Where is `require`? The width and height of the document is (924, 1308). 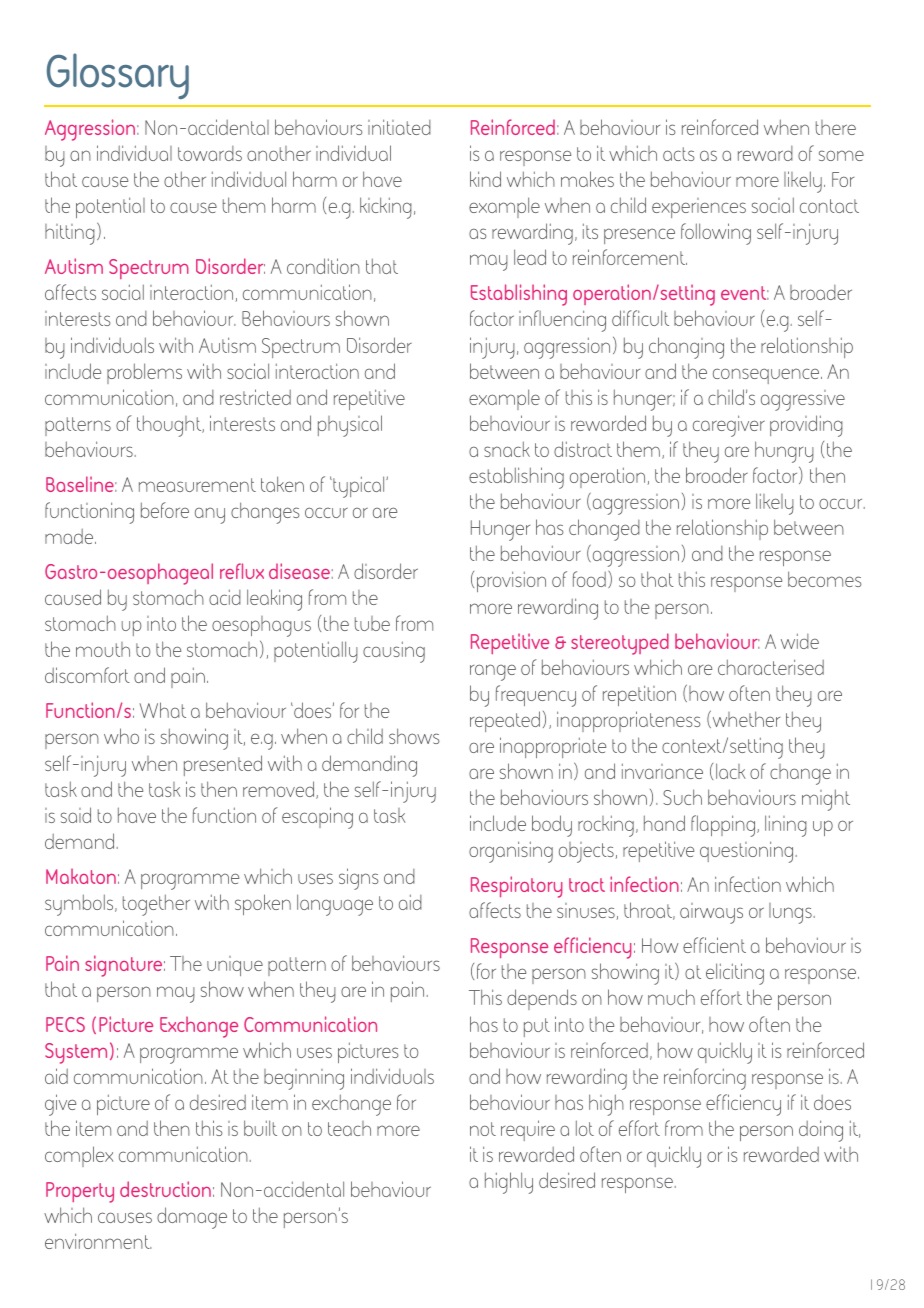
require is located at coordinates (528, 1130).
